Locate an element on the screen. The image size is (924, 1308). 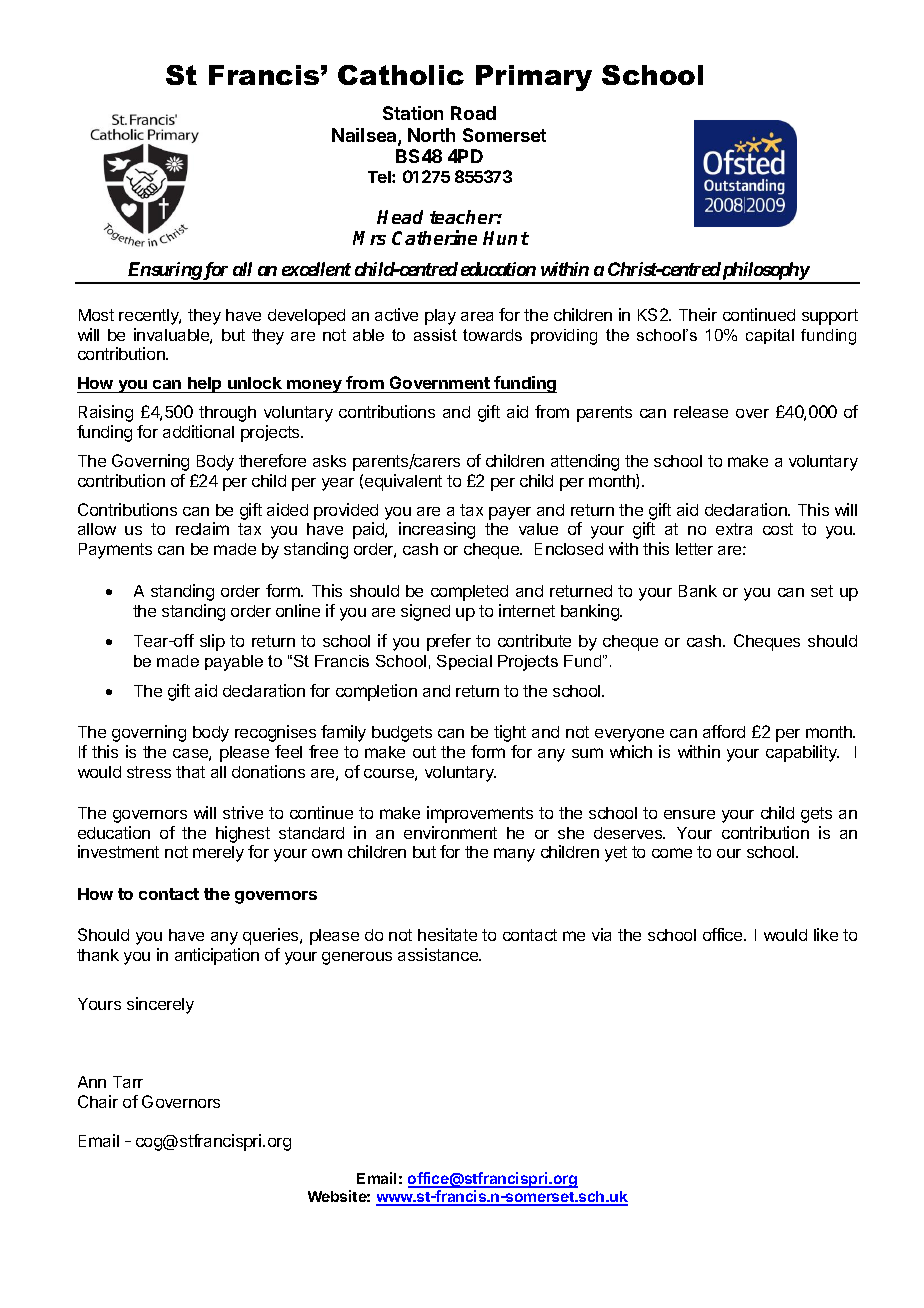
payer is located at coordinates (510, 513).
